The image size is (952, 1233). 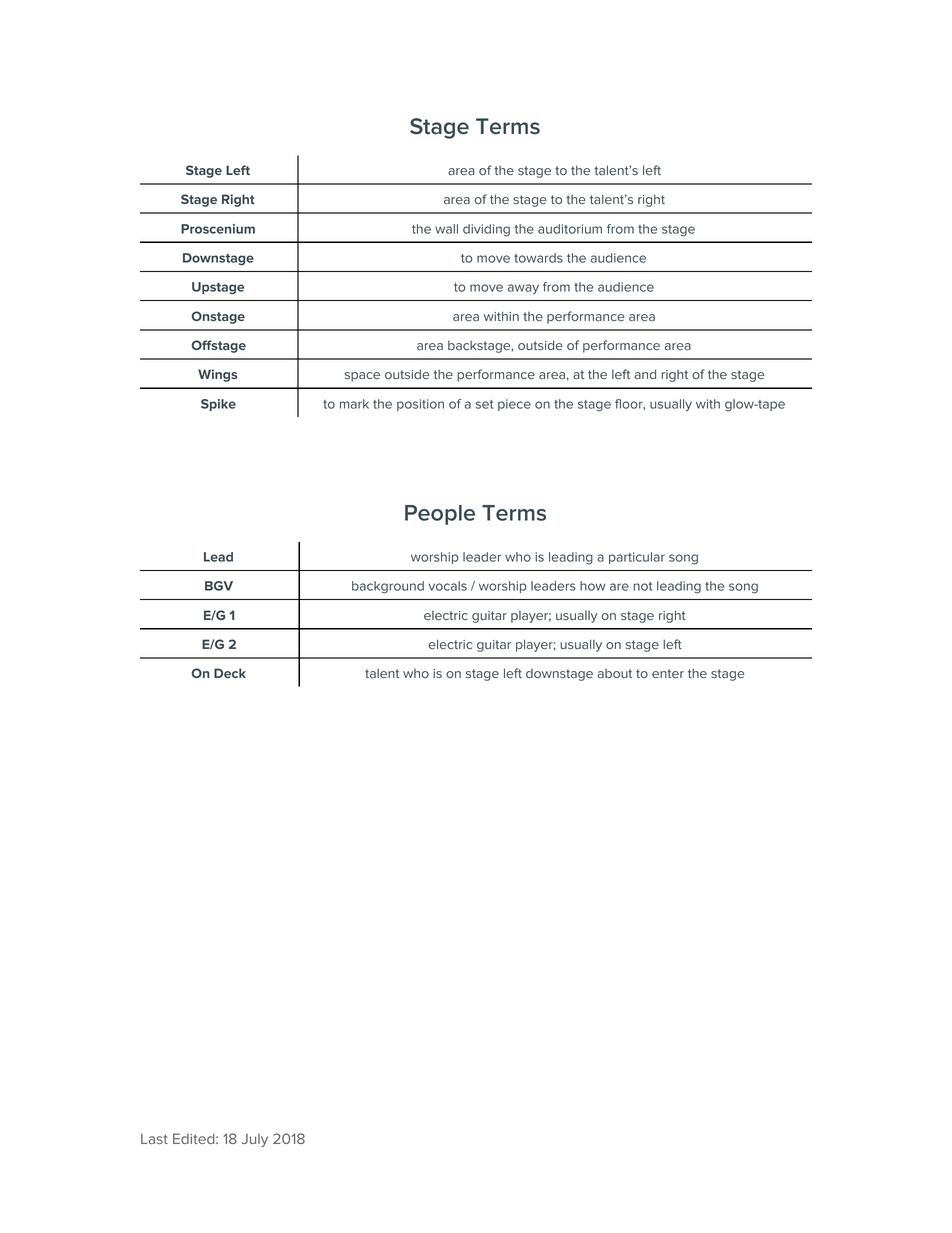 I want to click on July, so click(x=255, y=1140).
